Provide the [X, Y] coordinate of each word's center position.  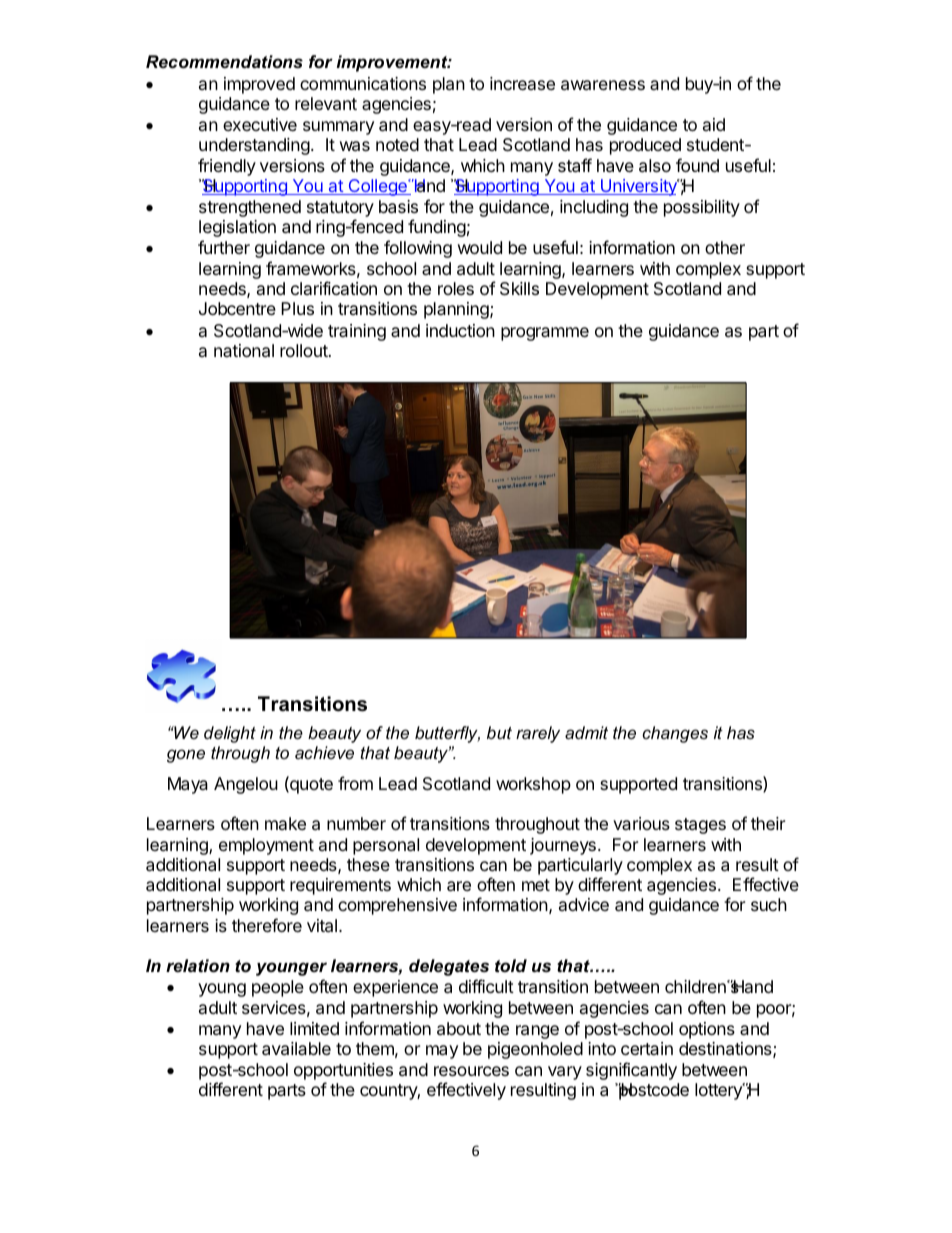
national [244, 351]
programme [545, 334]
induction [460, 330]
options [707, 1030]
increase [522, 83]
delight [230, 734]
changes [675, 734]
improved [259, 85]
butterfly [447, 734]
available [296, 1049]
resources [471, 1071]
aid [714, 124]
